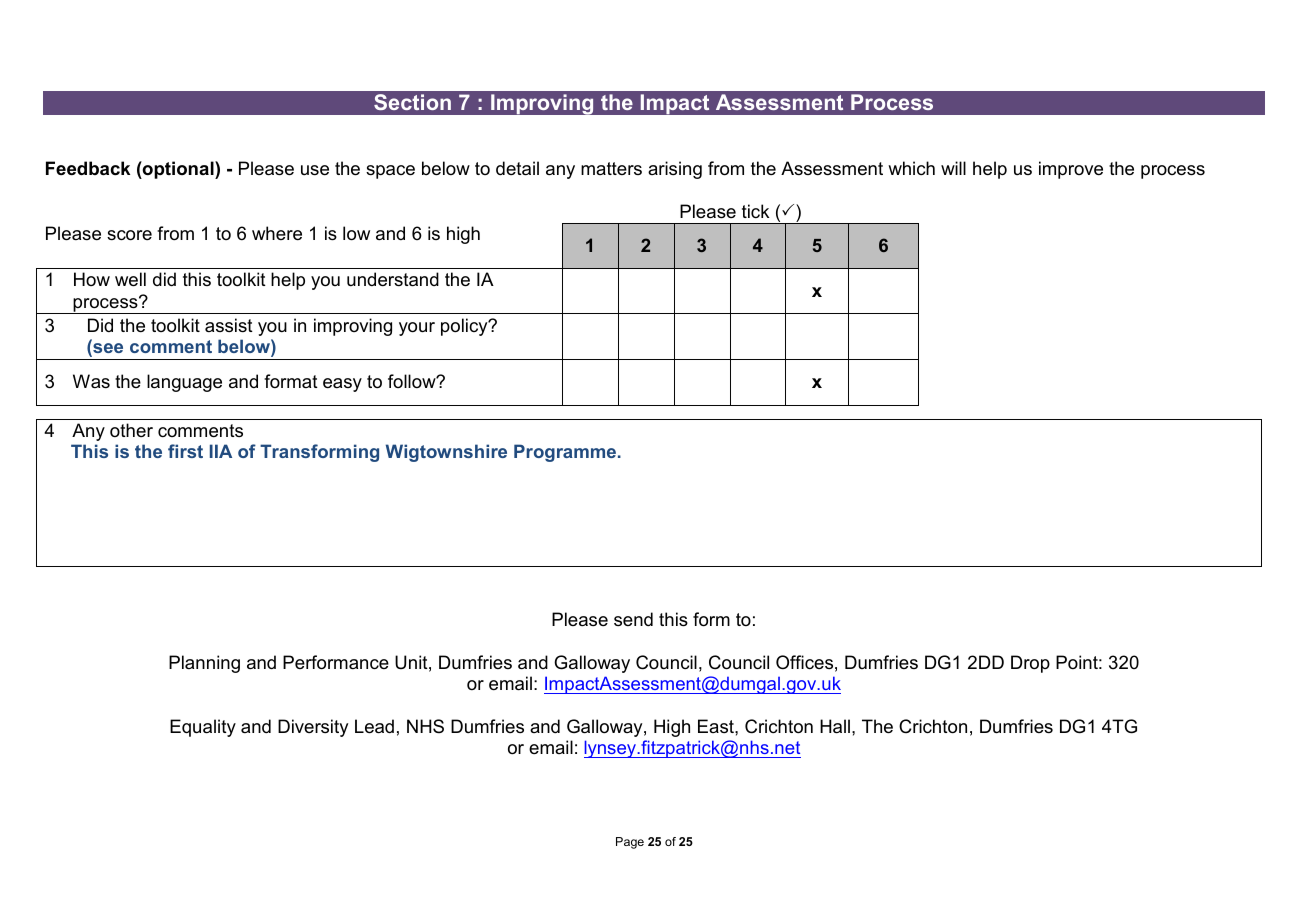  What do you see at coordinates (633, 619) in the document?
I see `send` at bounding box center [633, 619].
